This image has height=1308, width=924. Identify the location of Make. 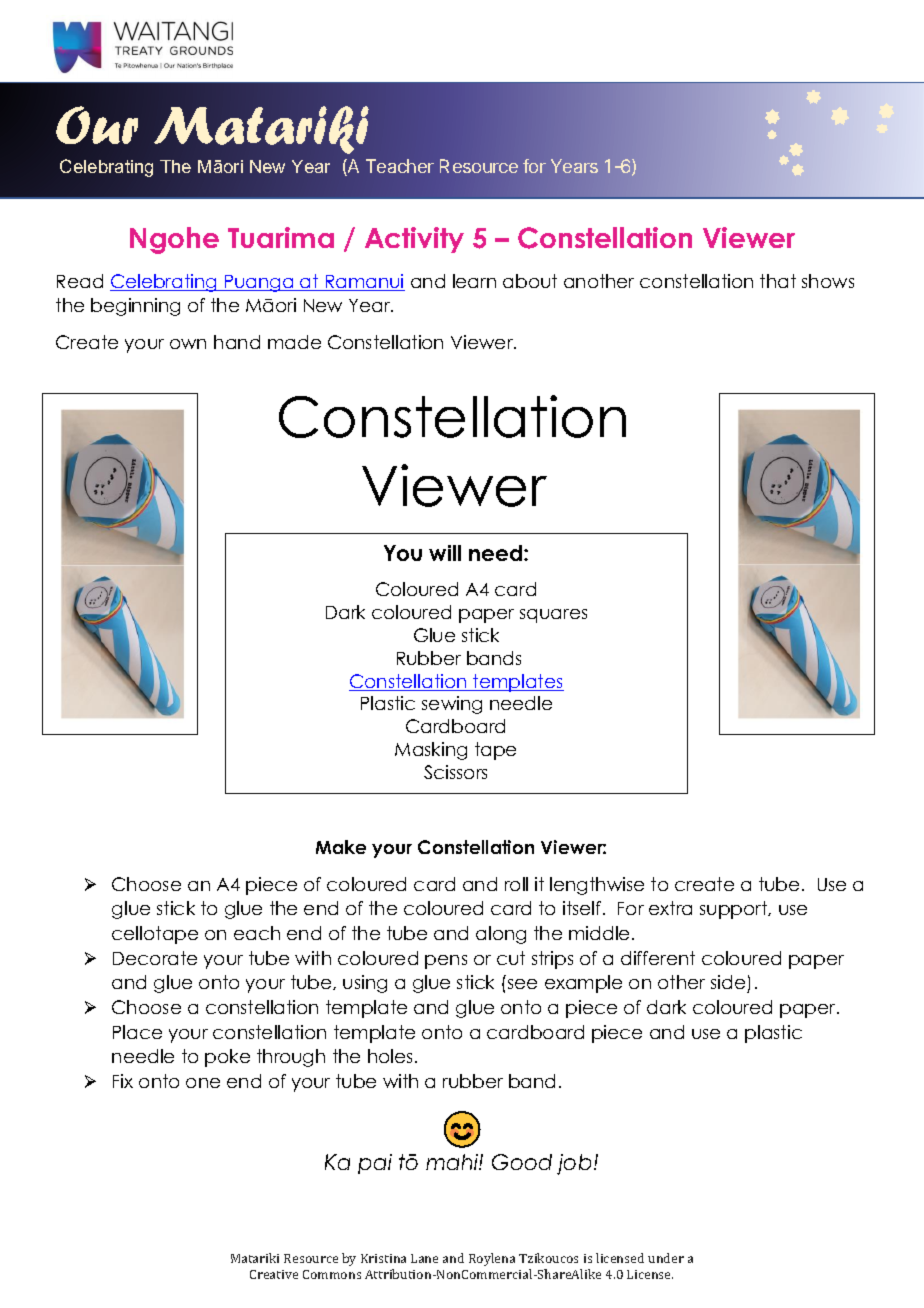
(341, 847).
